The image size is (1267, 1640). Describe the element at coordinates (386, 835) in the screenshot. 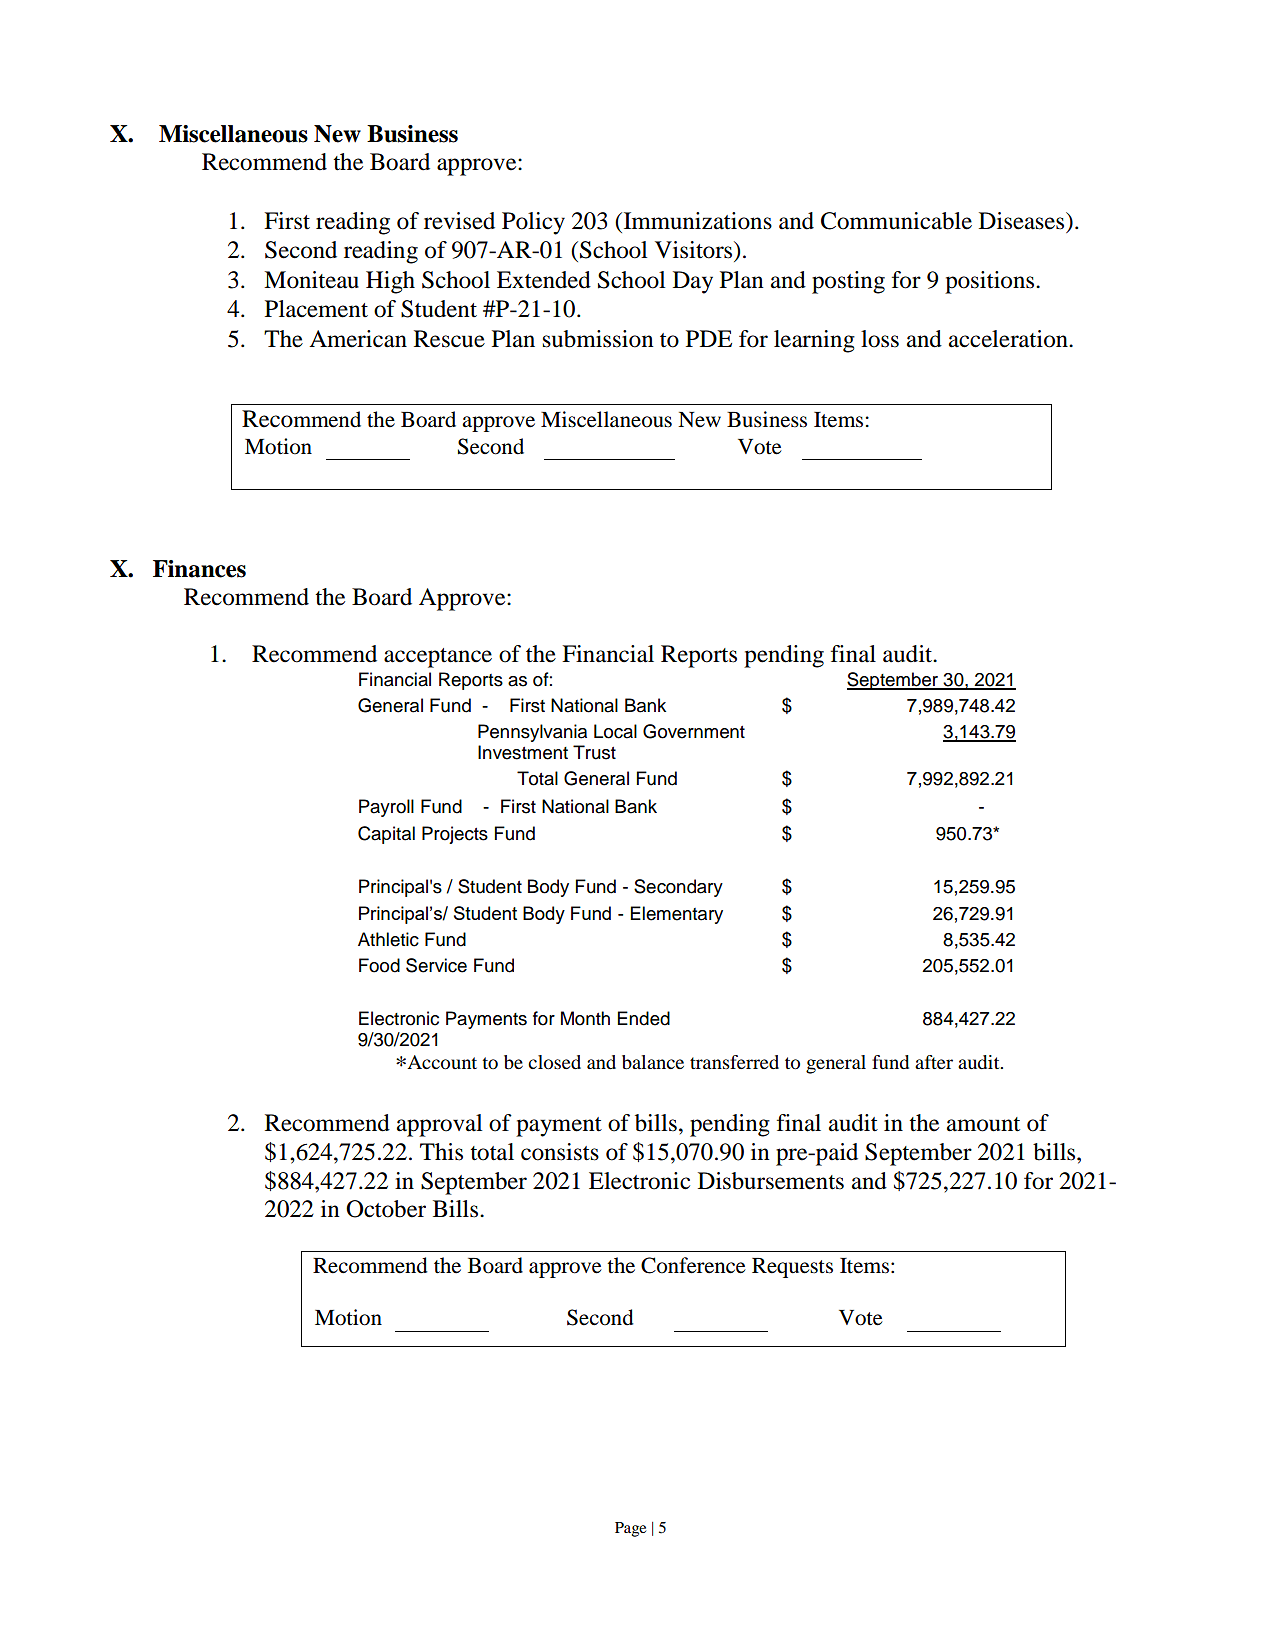

I see `Capital` at that location.
